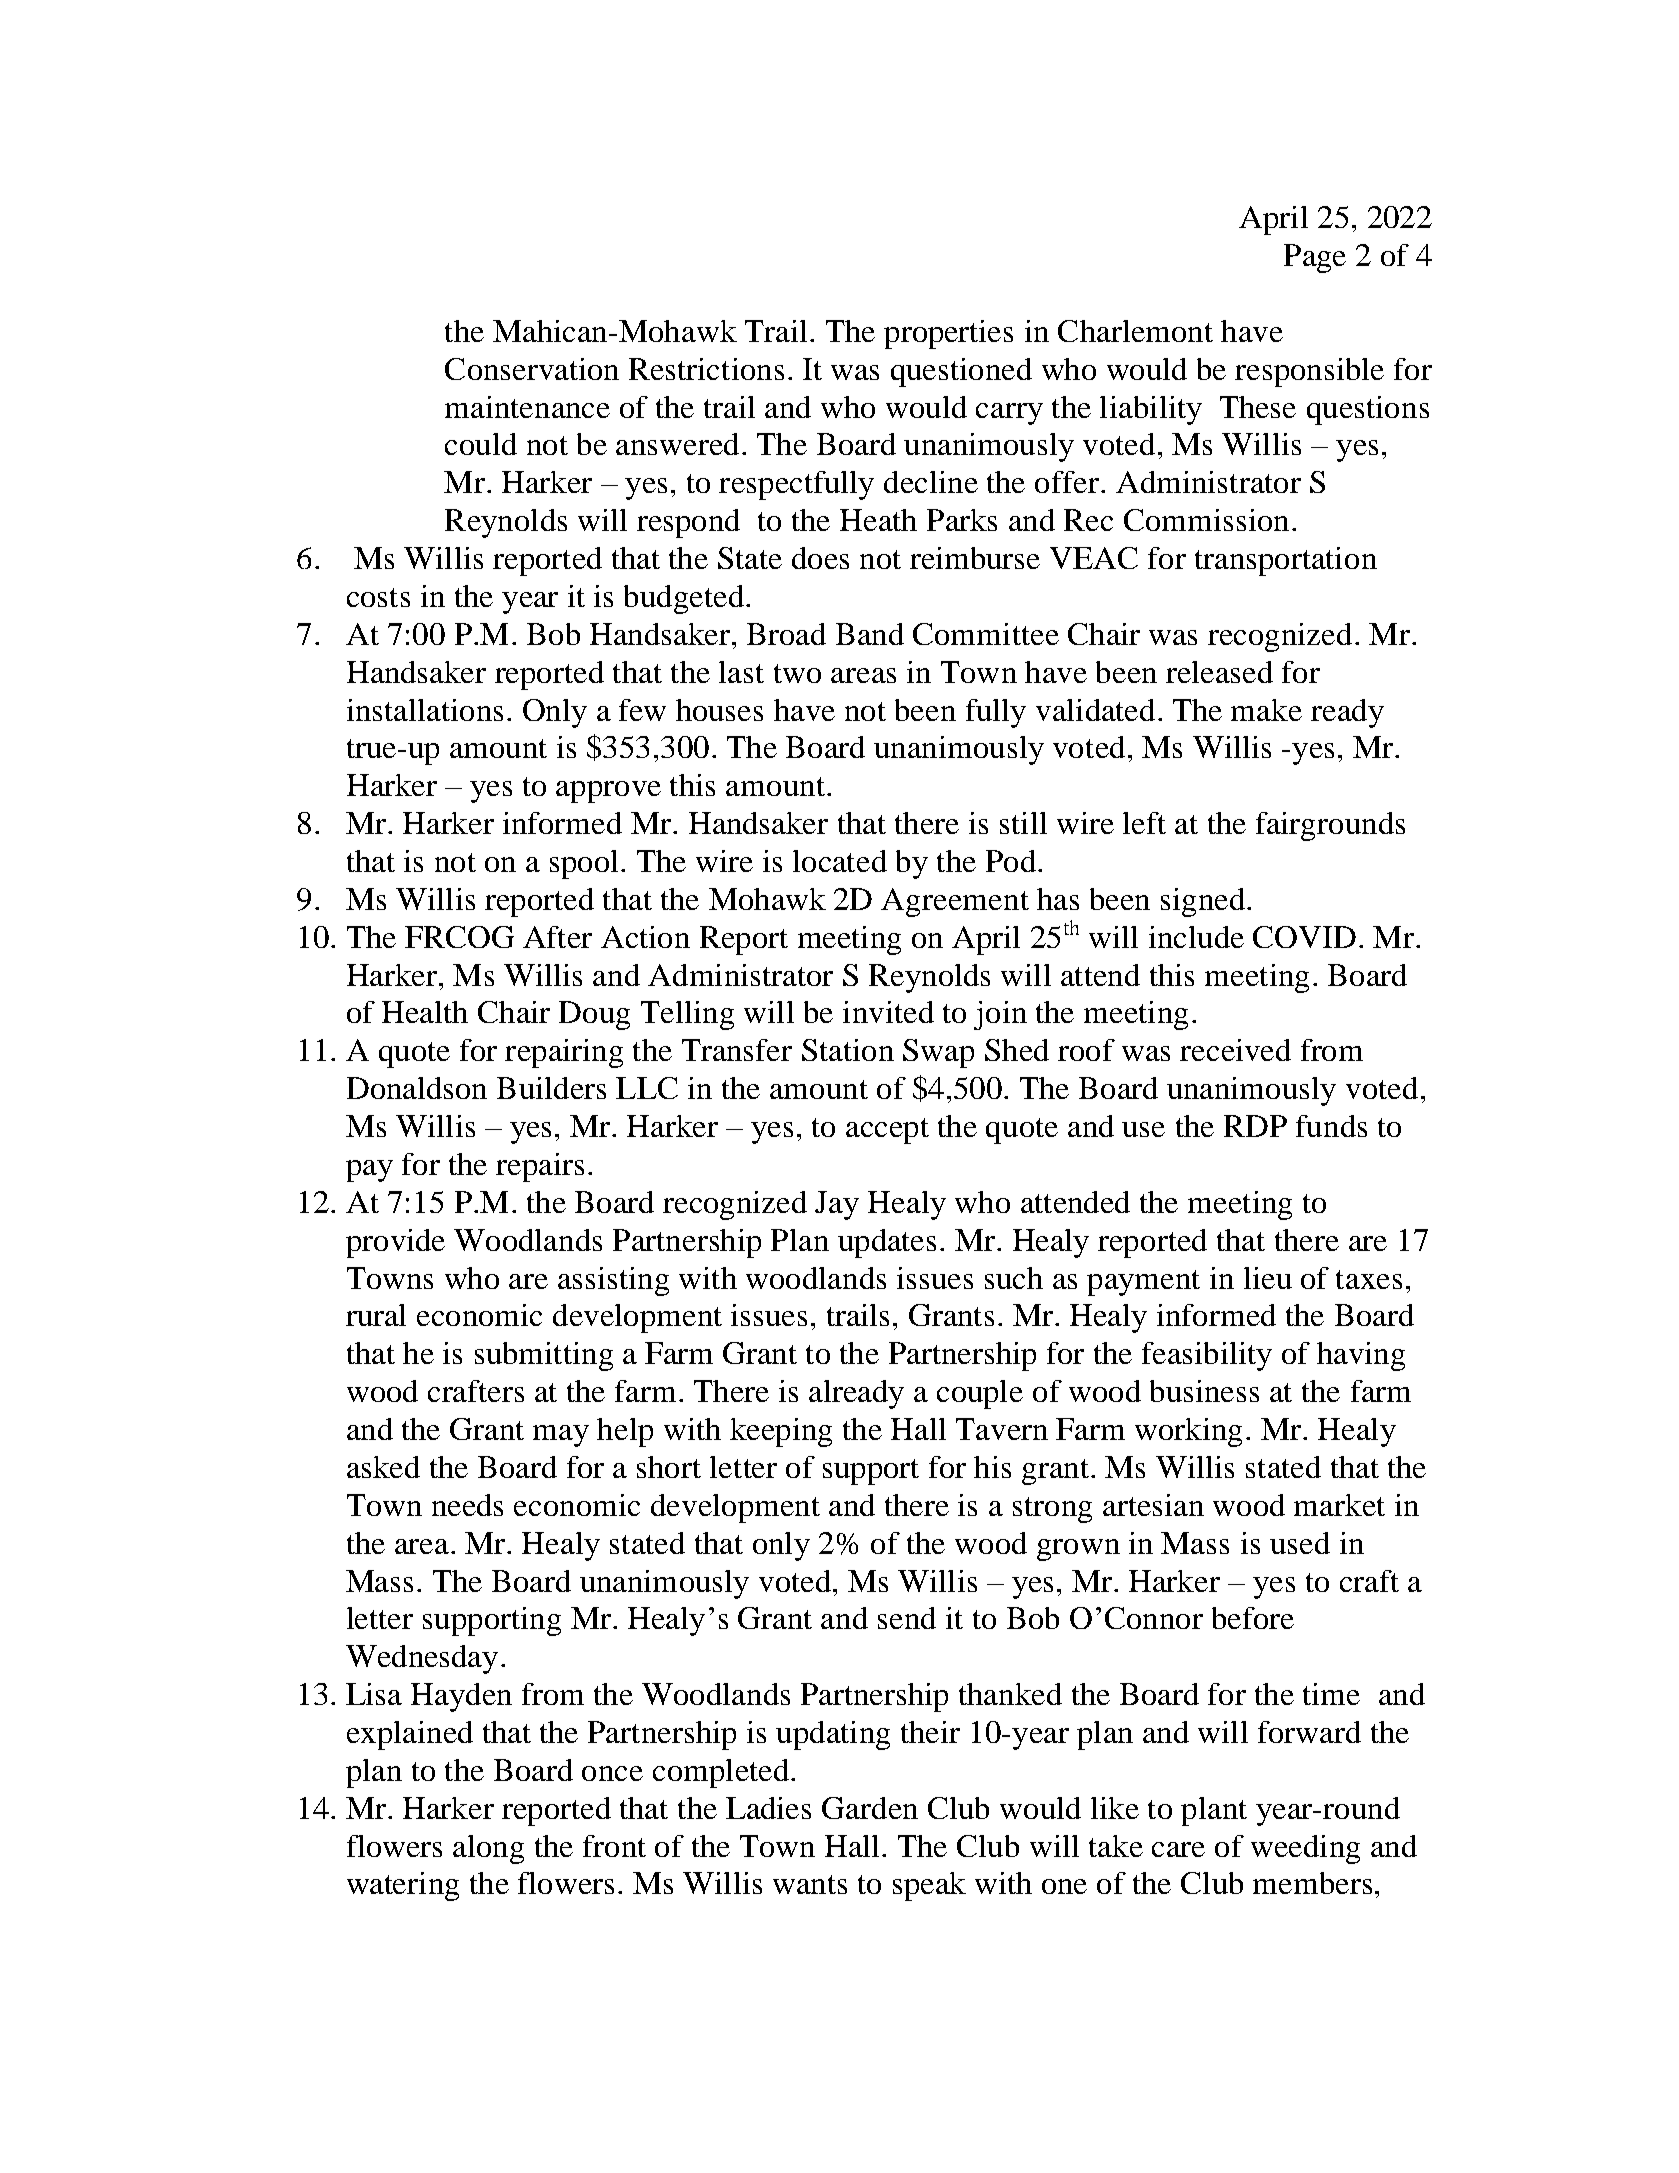 This screenshot has width=1679, height=2173. I want to click on along, so click(488, 1849).
